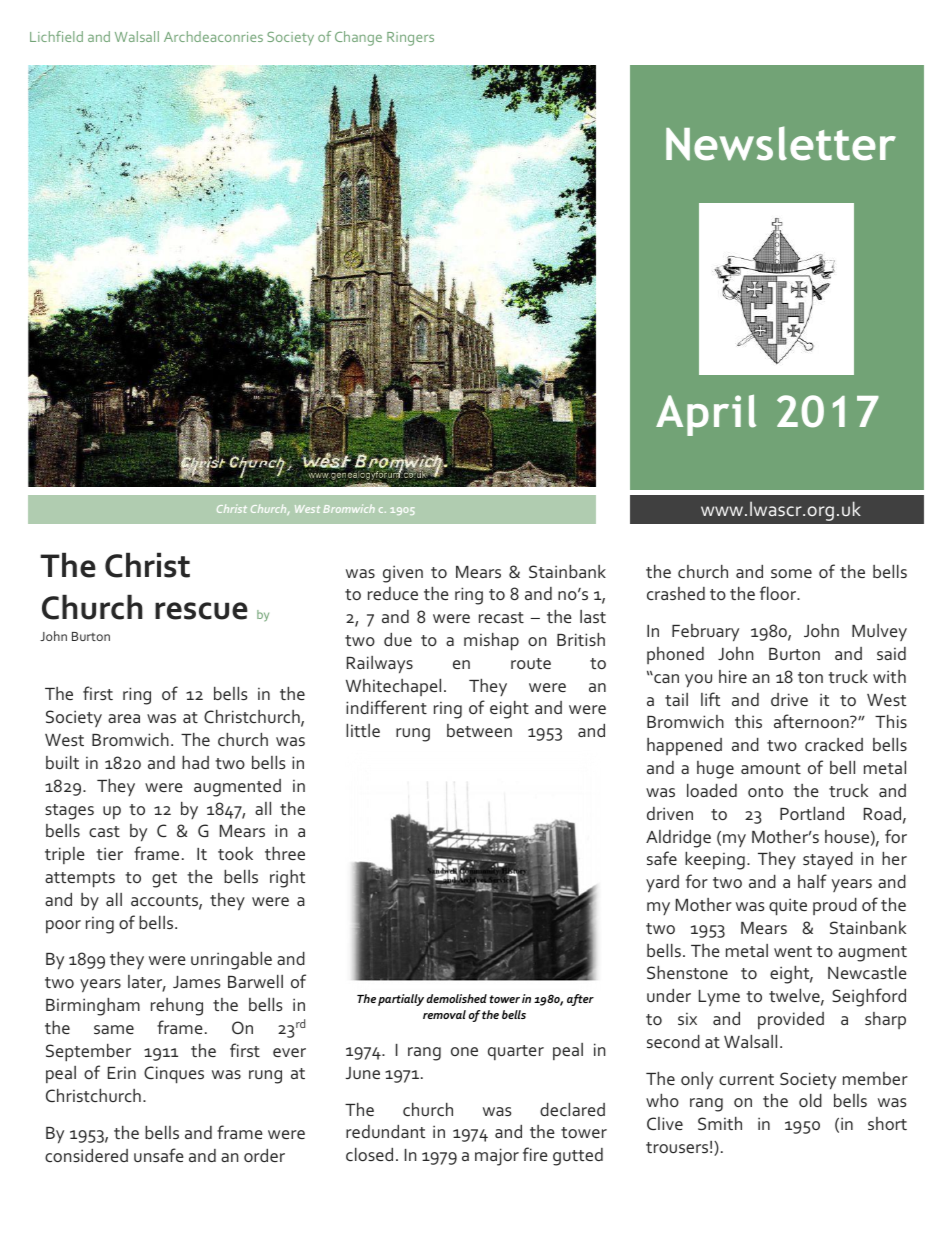 This screenshot has height=1233, width=952. What do you see at coordinates (491, 642) in the screenshot?
I see `mishap` at bounding box center [491, 642].
